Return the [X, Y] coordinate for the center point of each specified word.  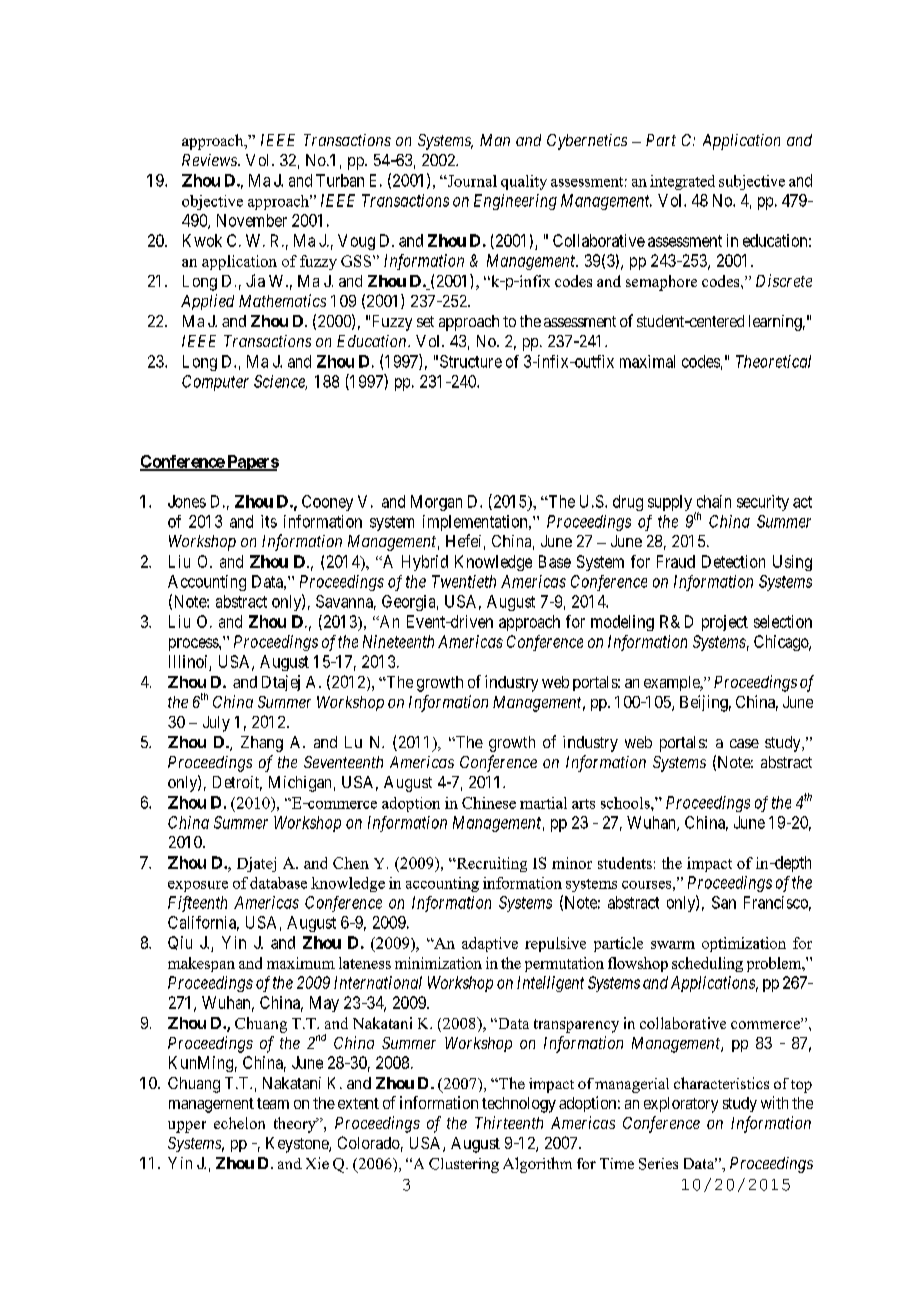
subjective [752, 182]
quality [524, 182]
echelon [239, 1123]
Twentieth [464, 581]
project [725, 623]
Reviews [210, 160]
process [194, 644]
